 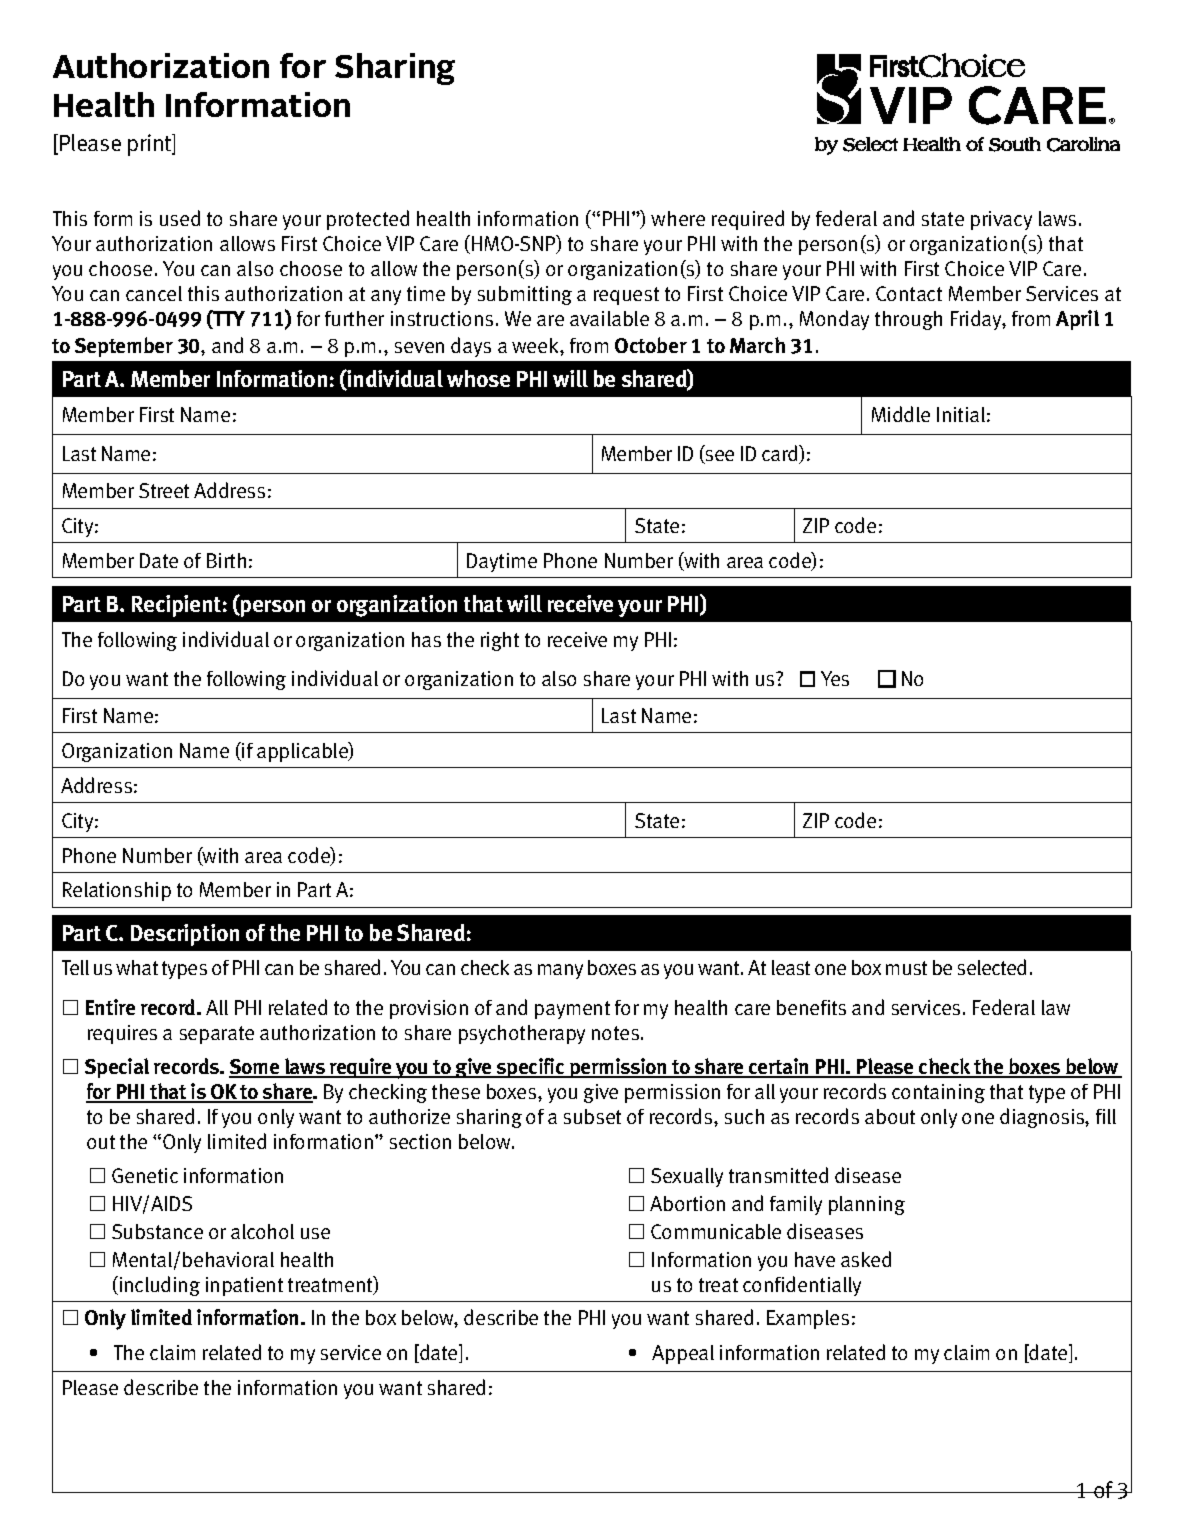 What do you see at coordinates (992, 967) in the image?
I see `selected` at bounding box center [992, 967].
